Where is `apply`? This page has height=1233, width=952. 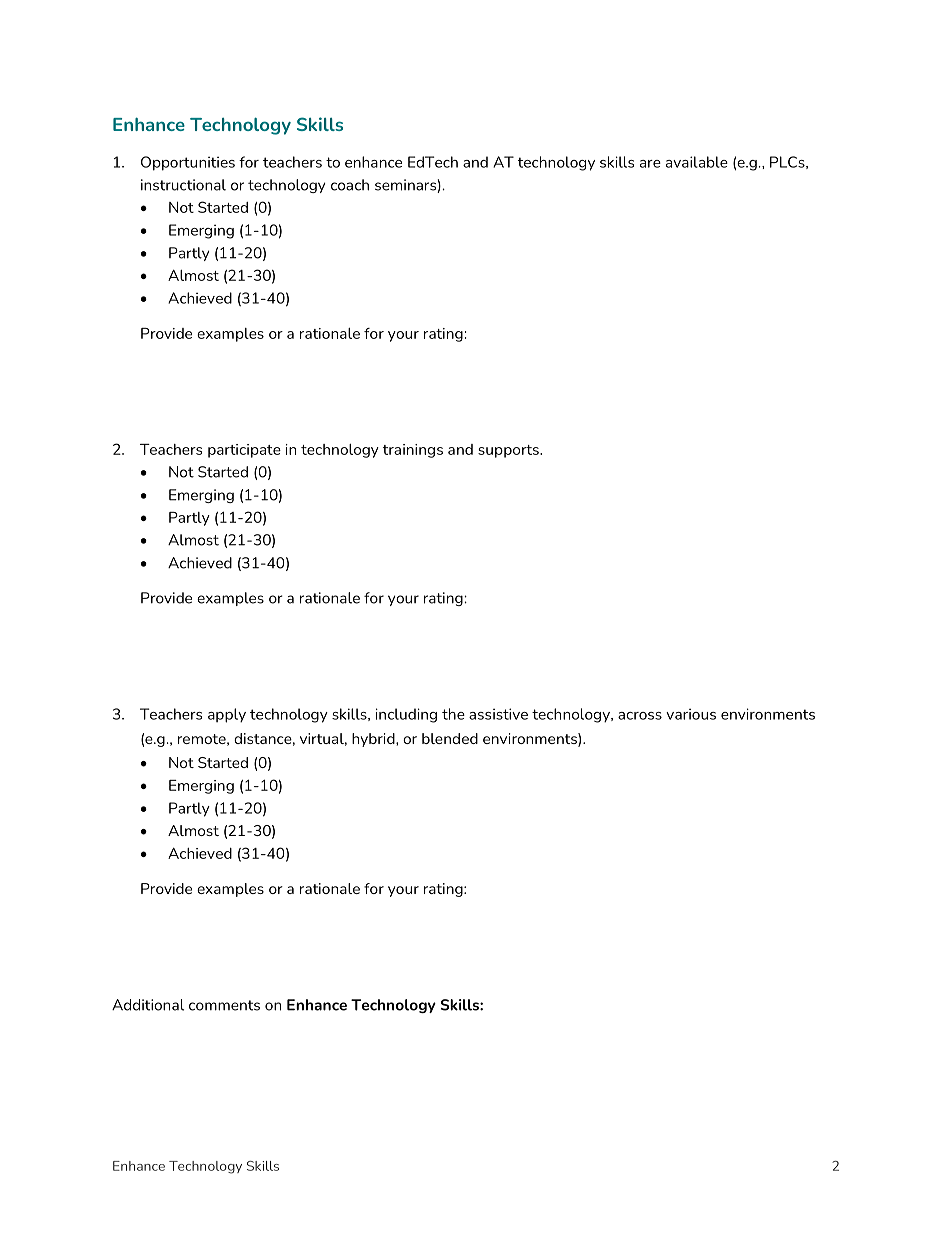 apply is located at coordinates (227, 715).
